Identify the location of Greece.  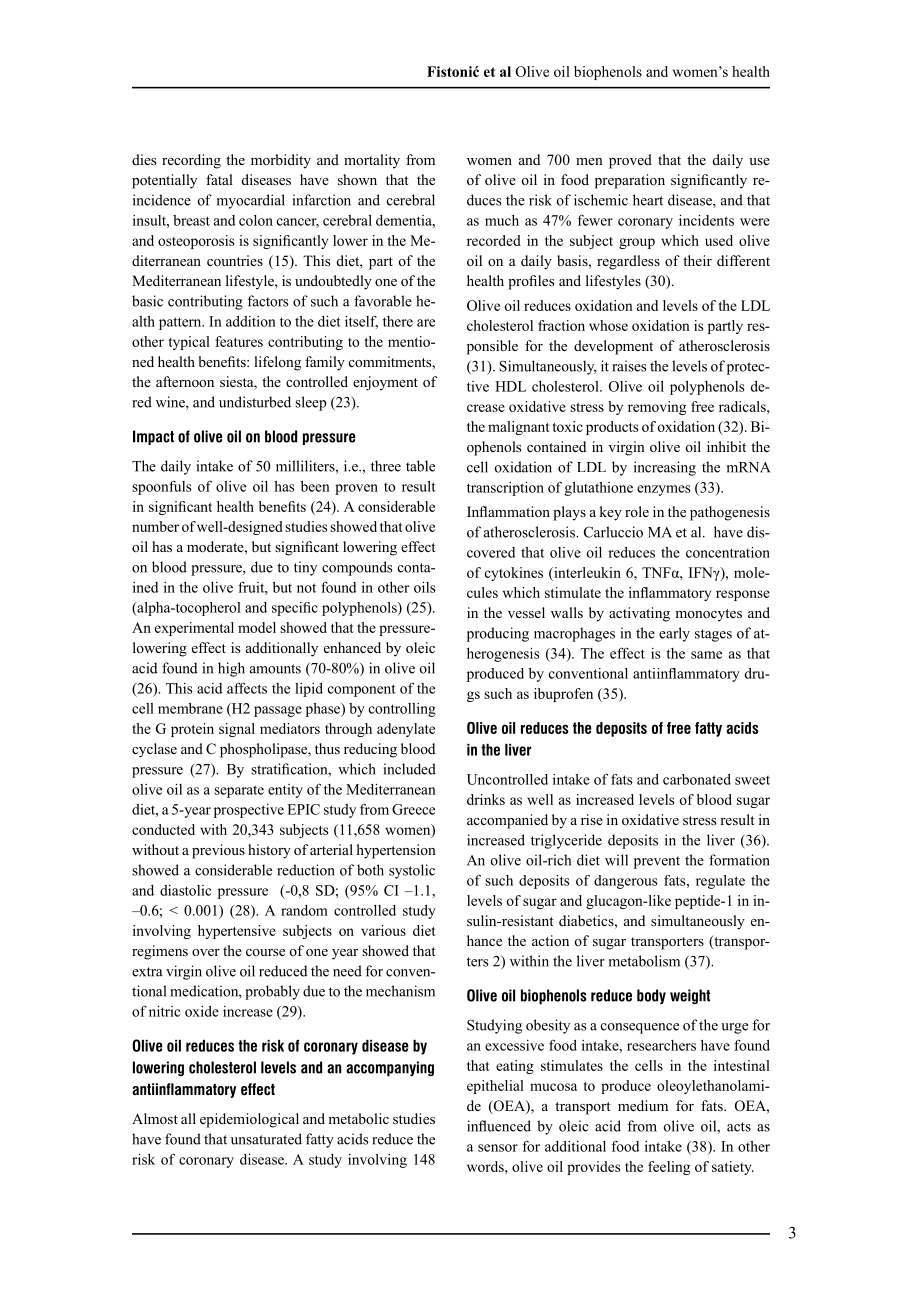
(413, 809).
